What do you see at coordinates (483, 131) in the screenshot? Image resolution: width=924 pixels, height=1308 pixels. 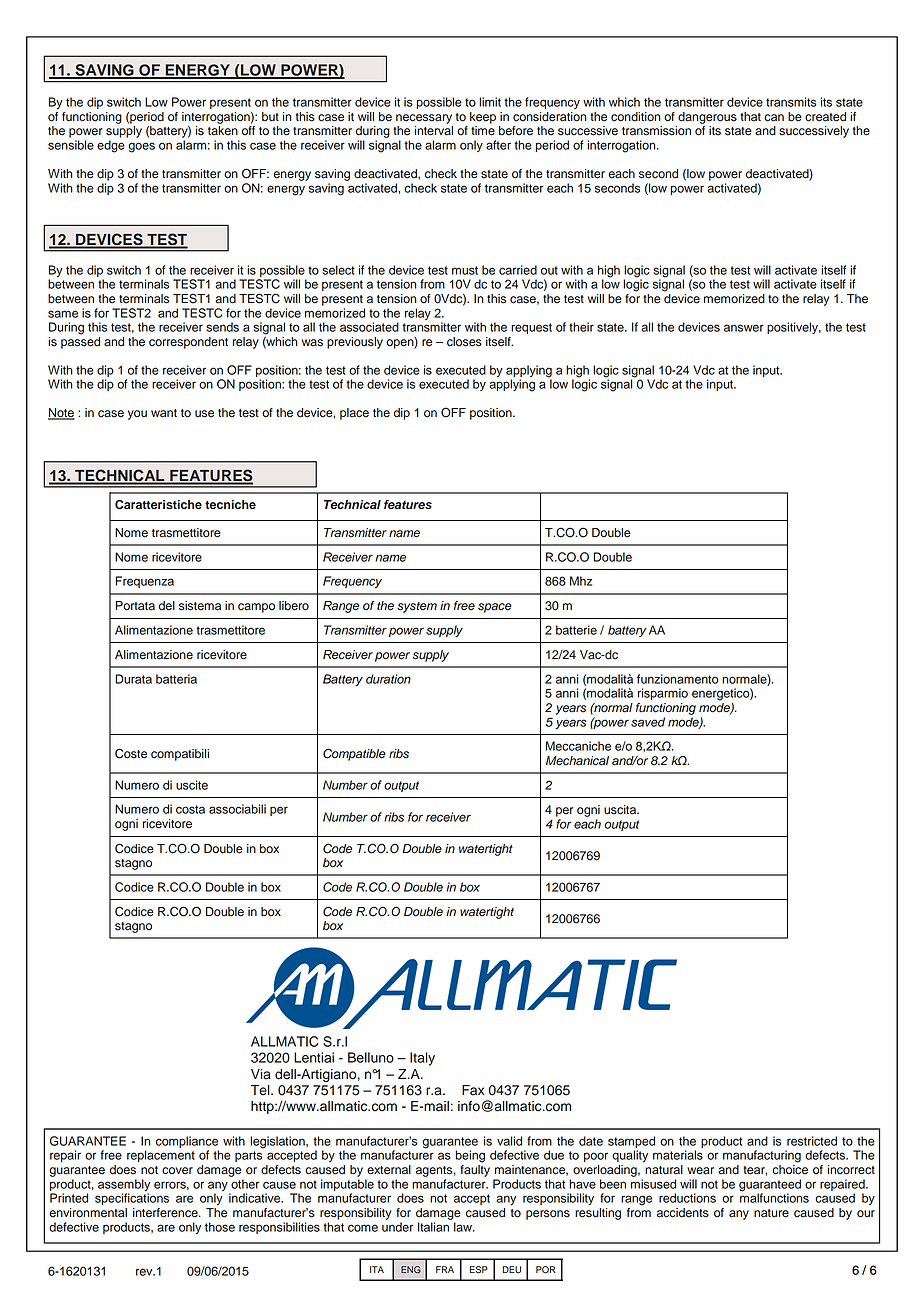 I see `time` at bounding box center [483, 131].
